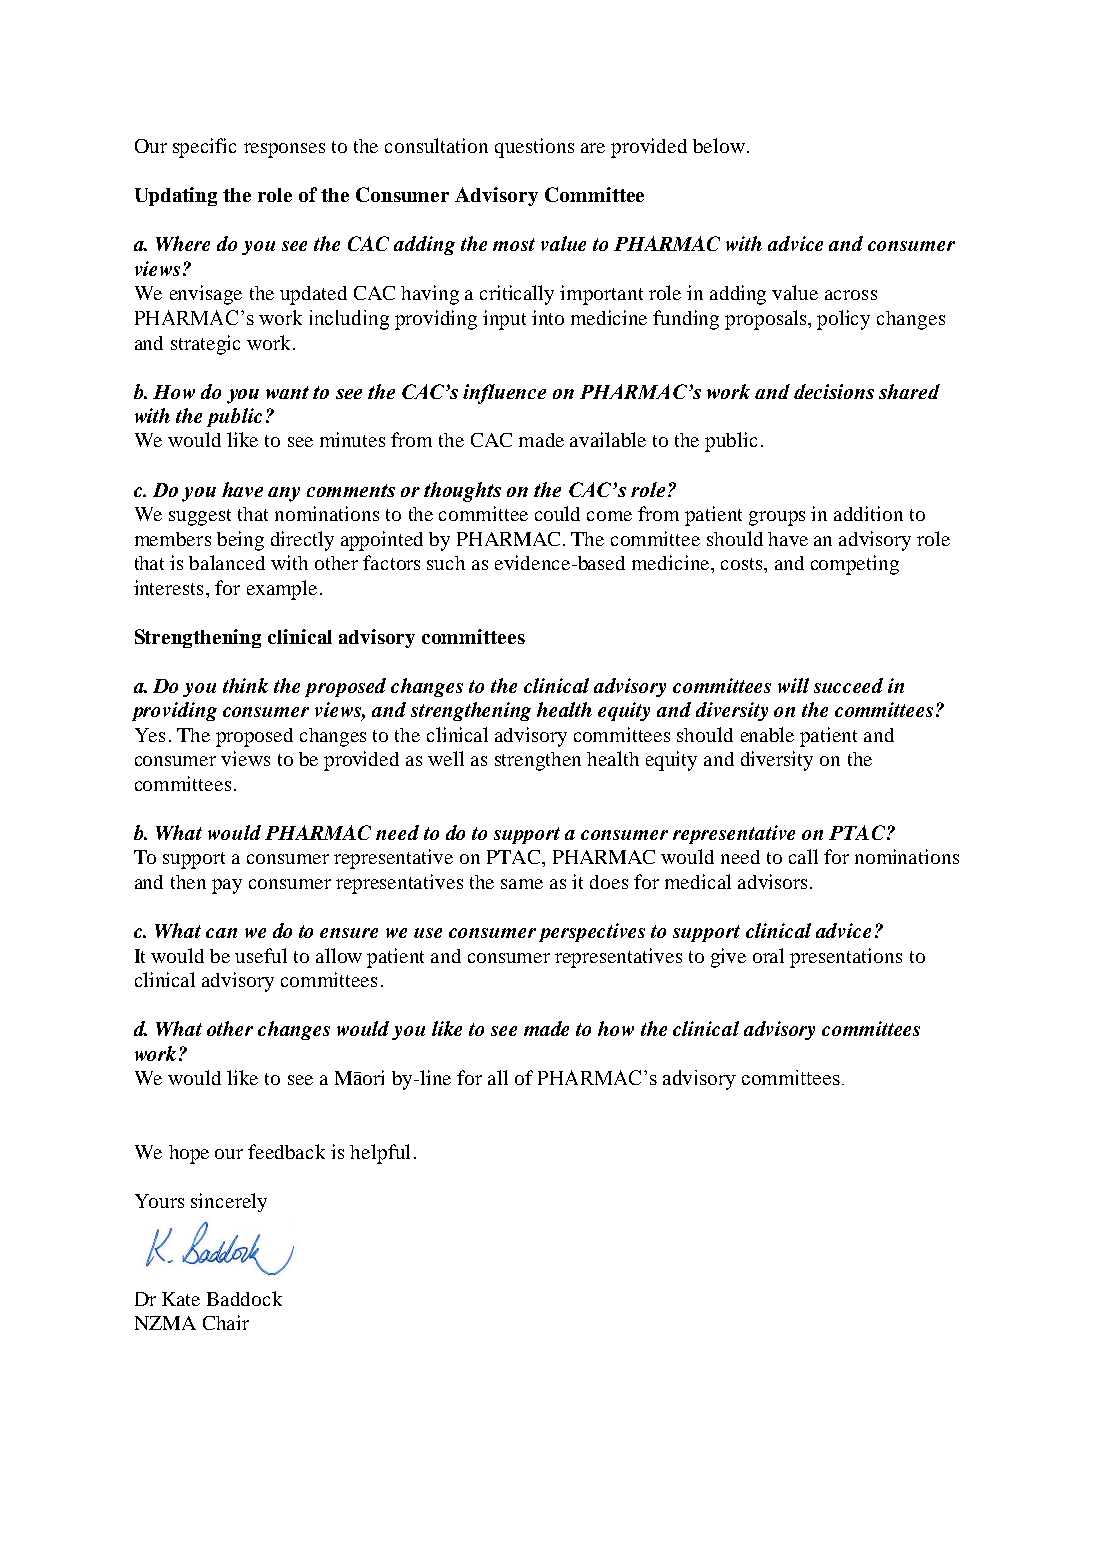 This document has height=1561, width=1104. Describe the element at coordinates (592, 932) in the document. I see `perspectives` at that location.
